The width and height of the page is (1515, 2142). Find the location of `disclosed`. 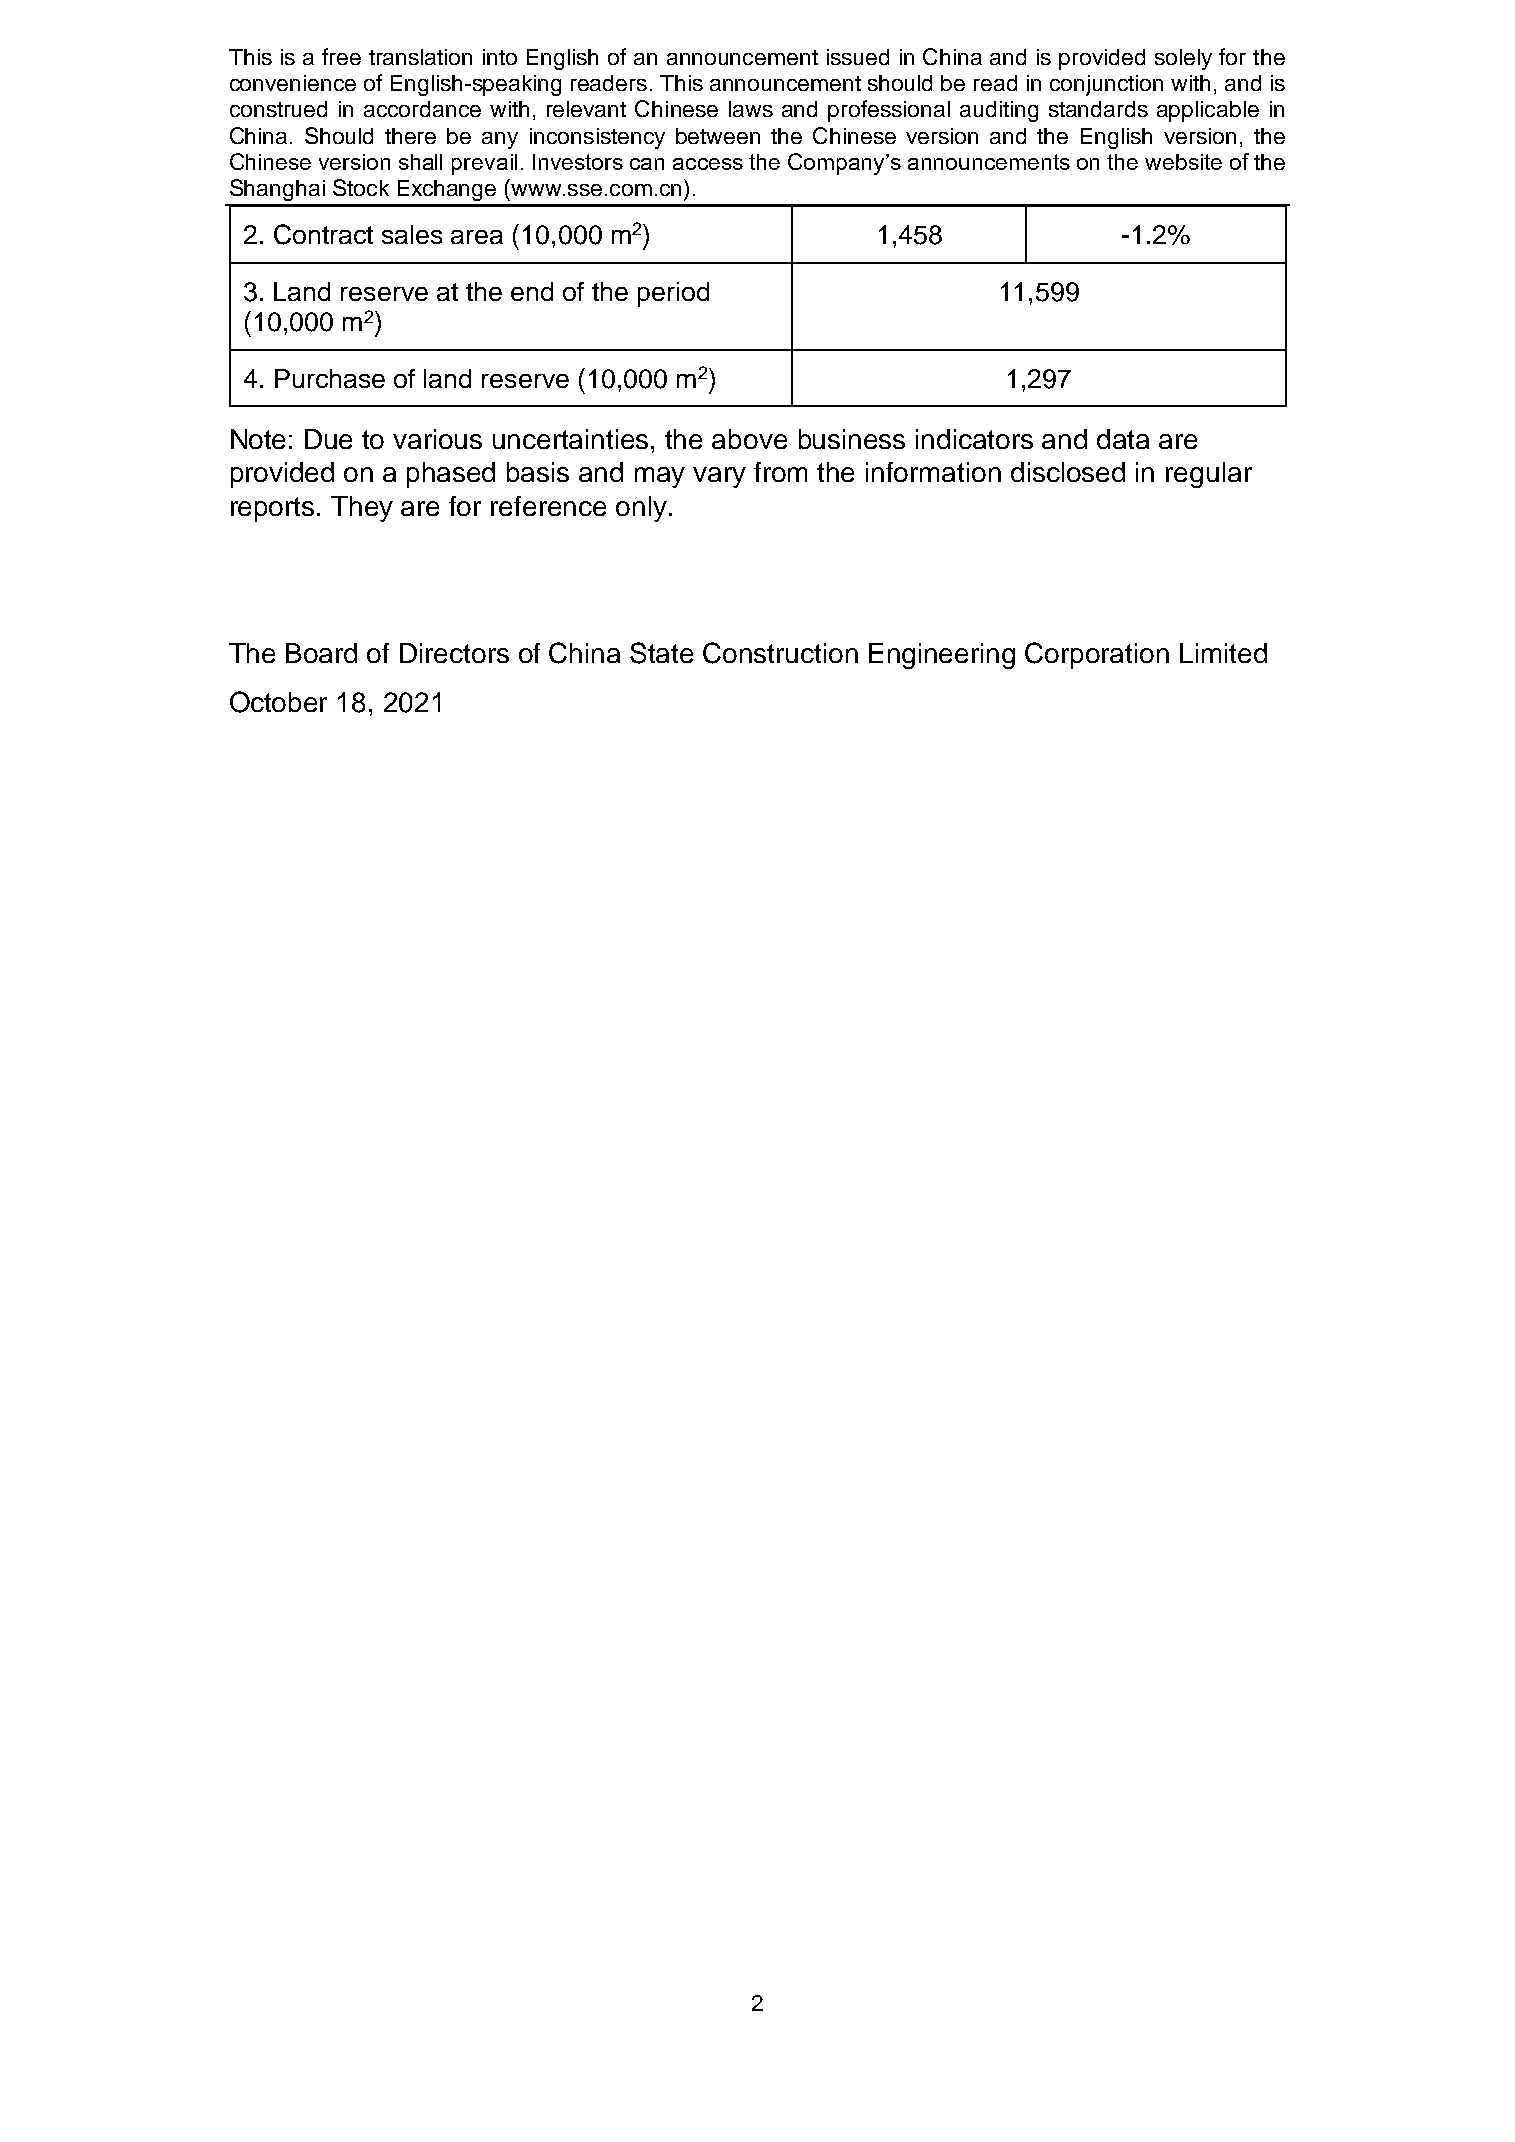

disclosed is located at coordinates (1068, 472).
